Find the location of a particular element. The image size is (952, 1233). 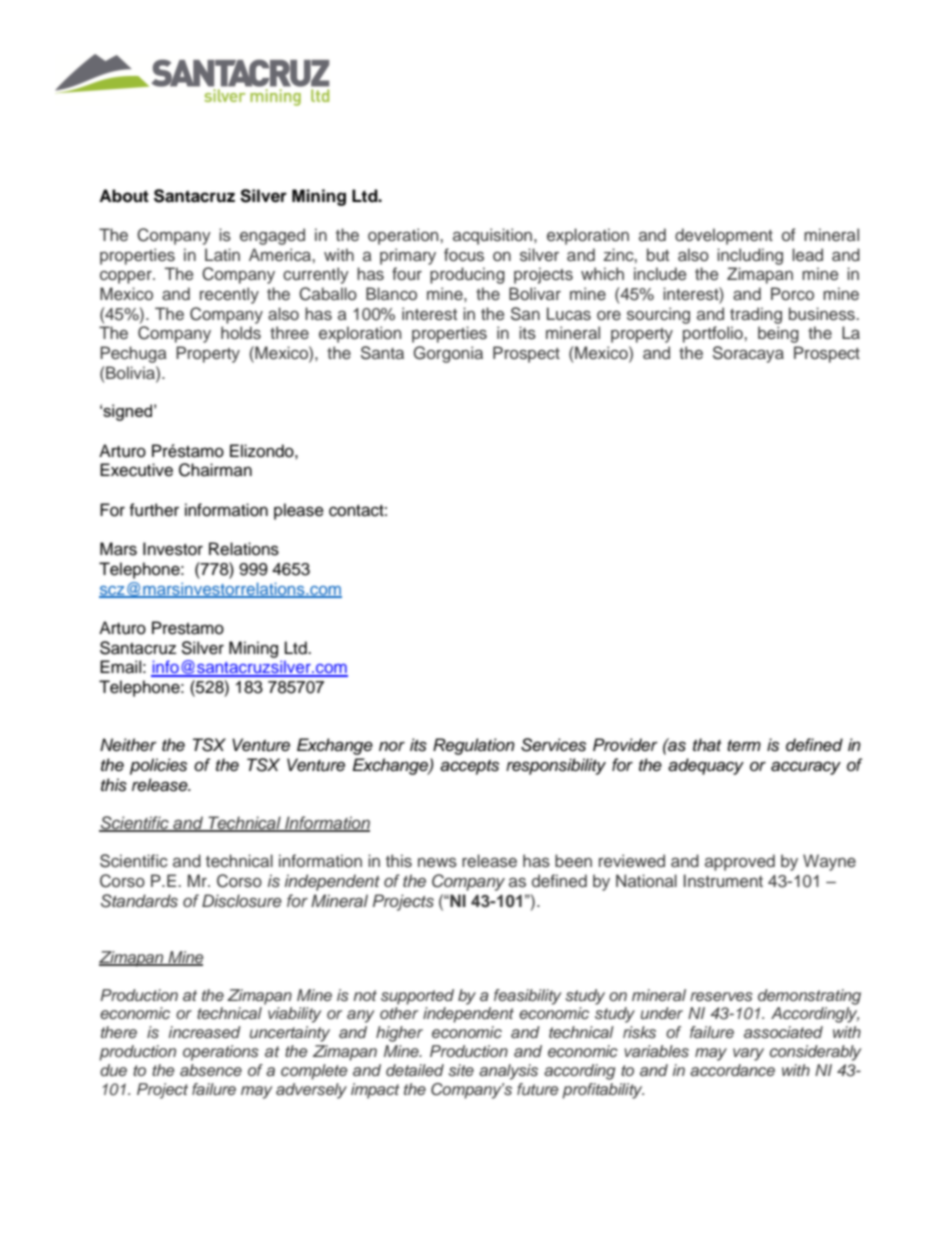

Latin is located at coordinates (222, 254).
